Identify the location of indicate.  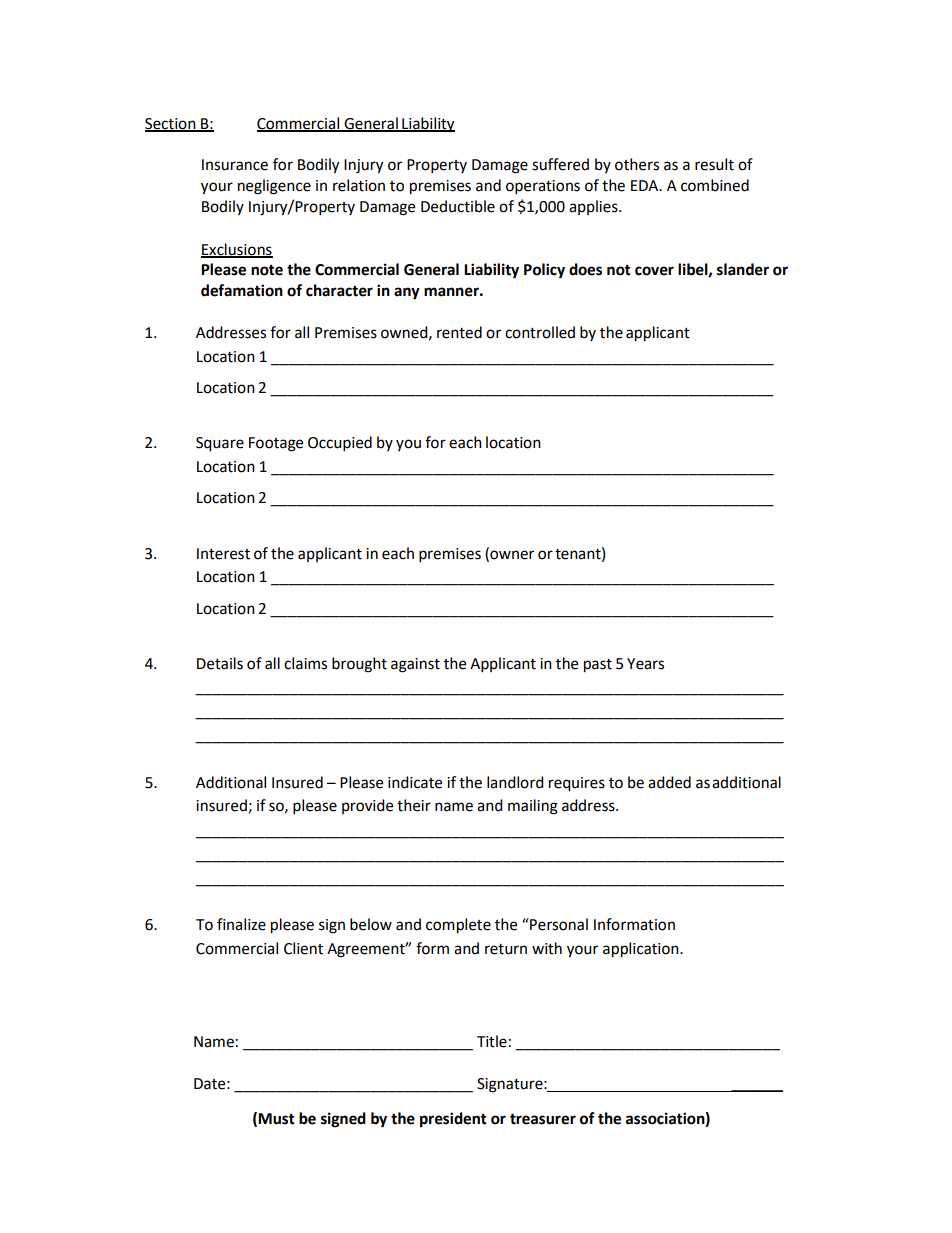
(415, 782).
